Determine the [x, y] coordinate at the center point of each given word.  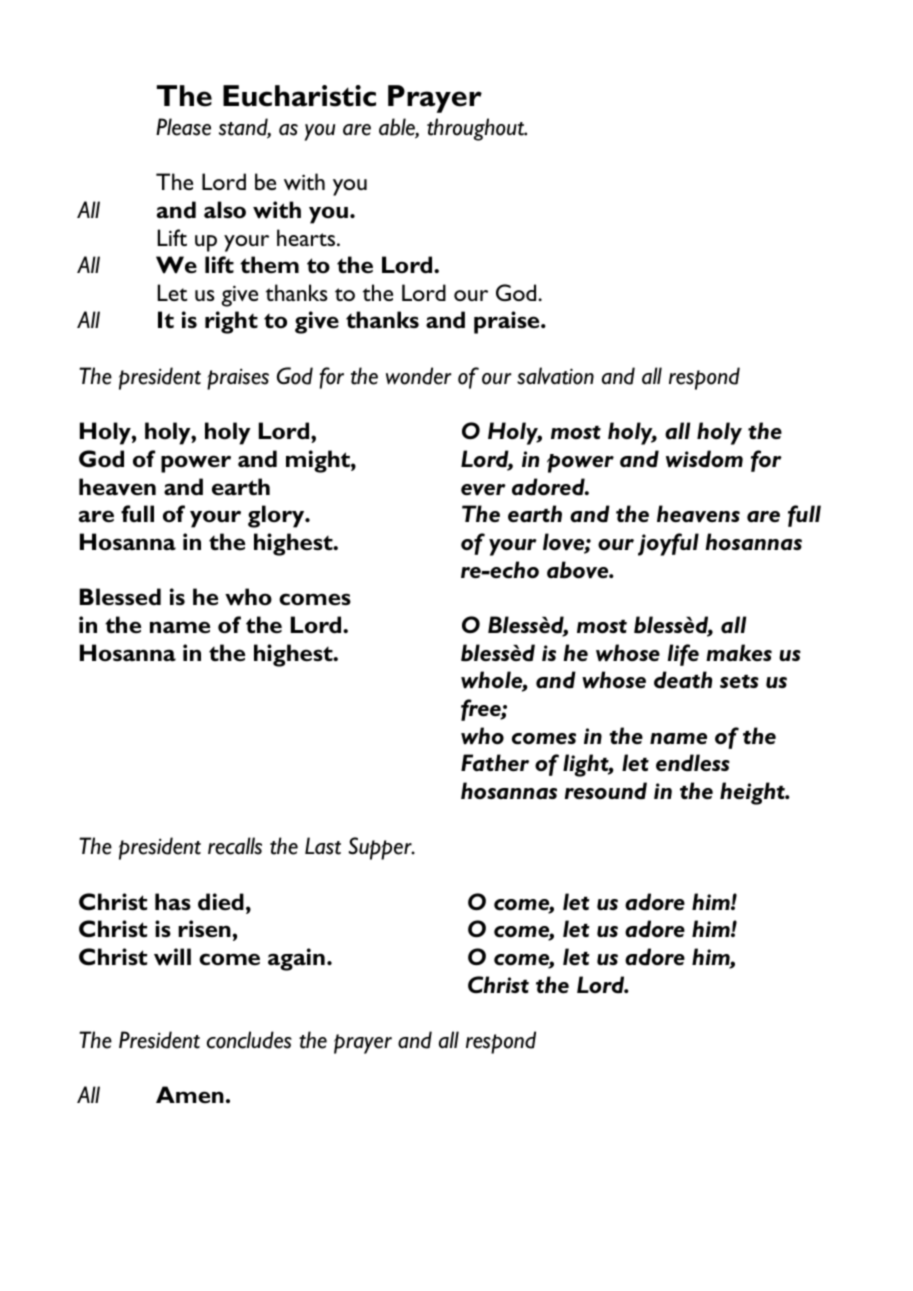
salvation [555, 376]
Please [183, 127]
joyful [668, 544]
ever [483, 490]
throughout [477, 129]
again [296, 959]
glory [277, 516]
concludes [249, 1040]
